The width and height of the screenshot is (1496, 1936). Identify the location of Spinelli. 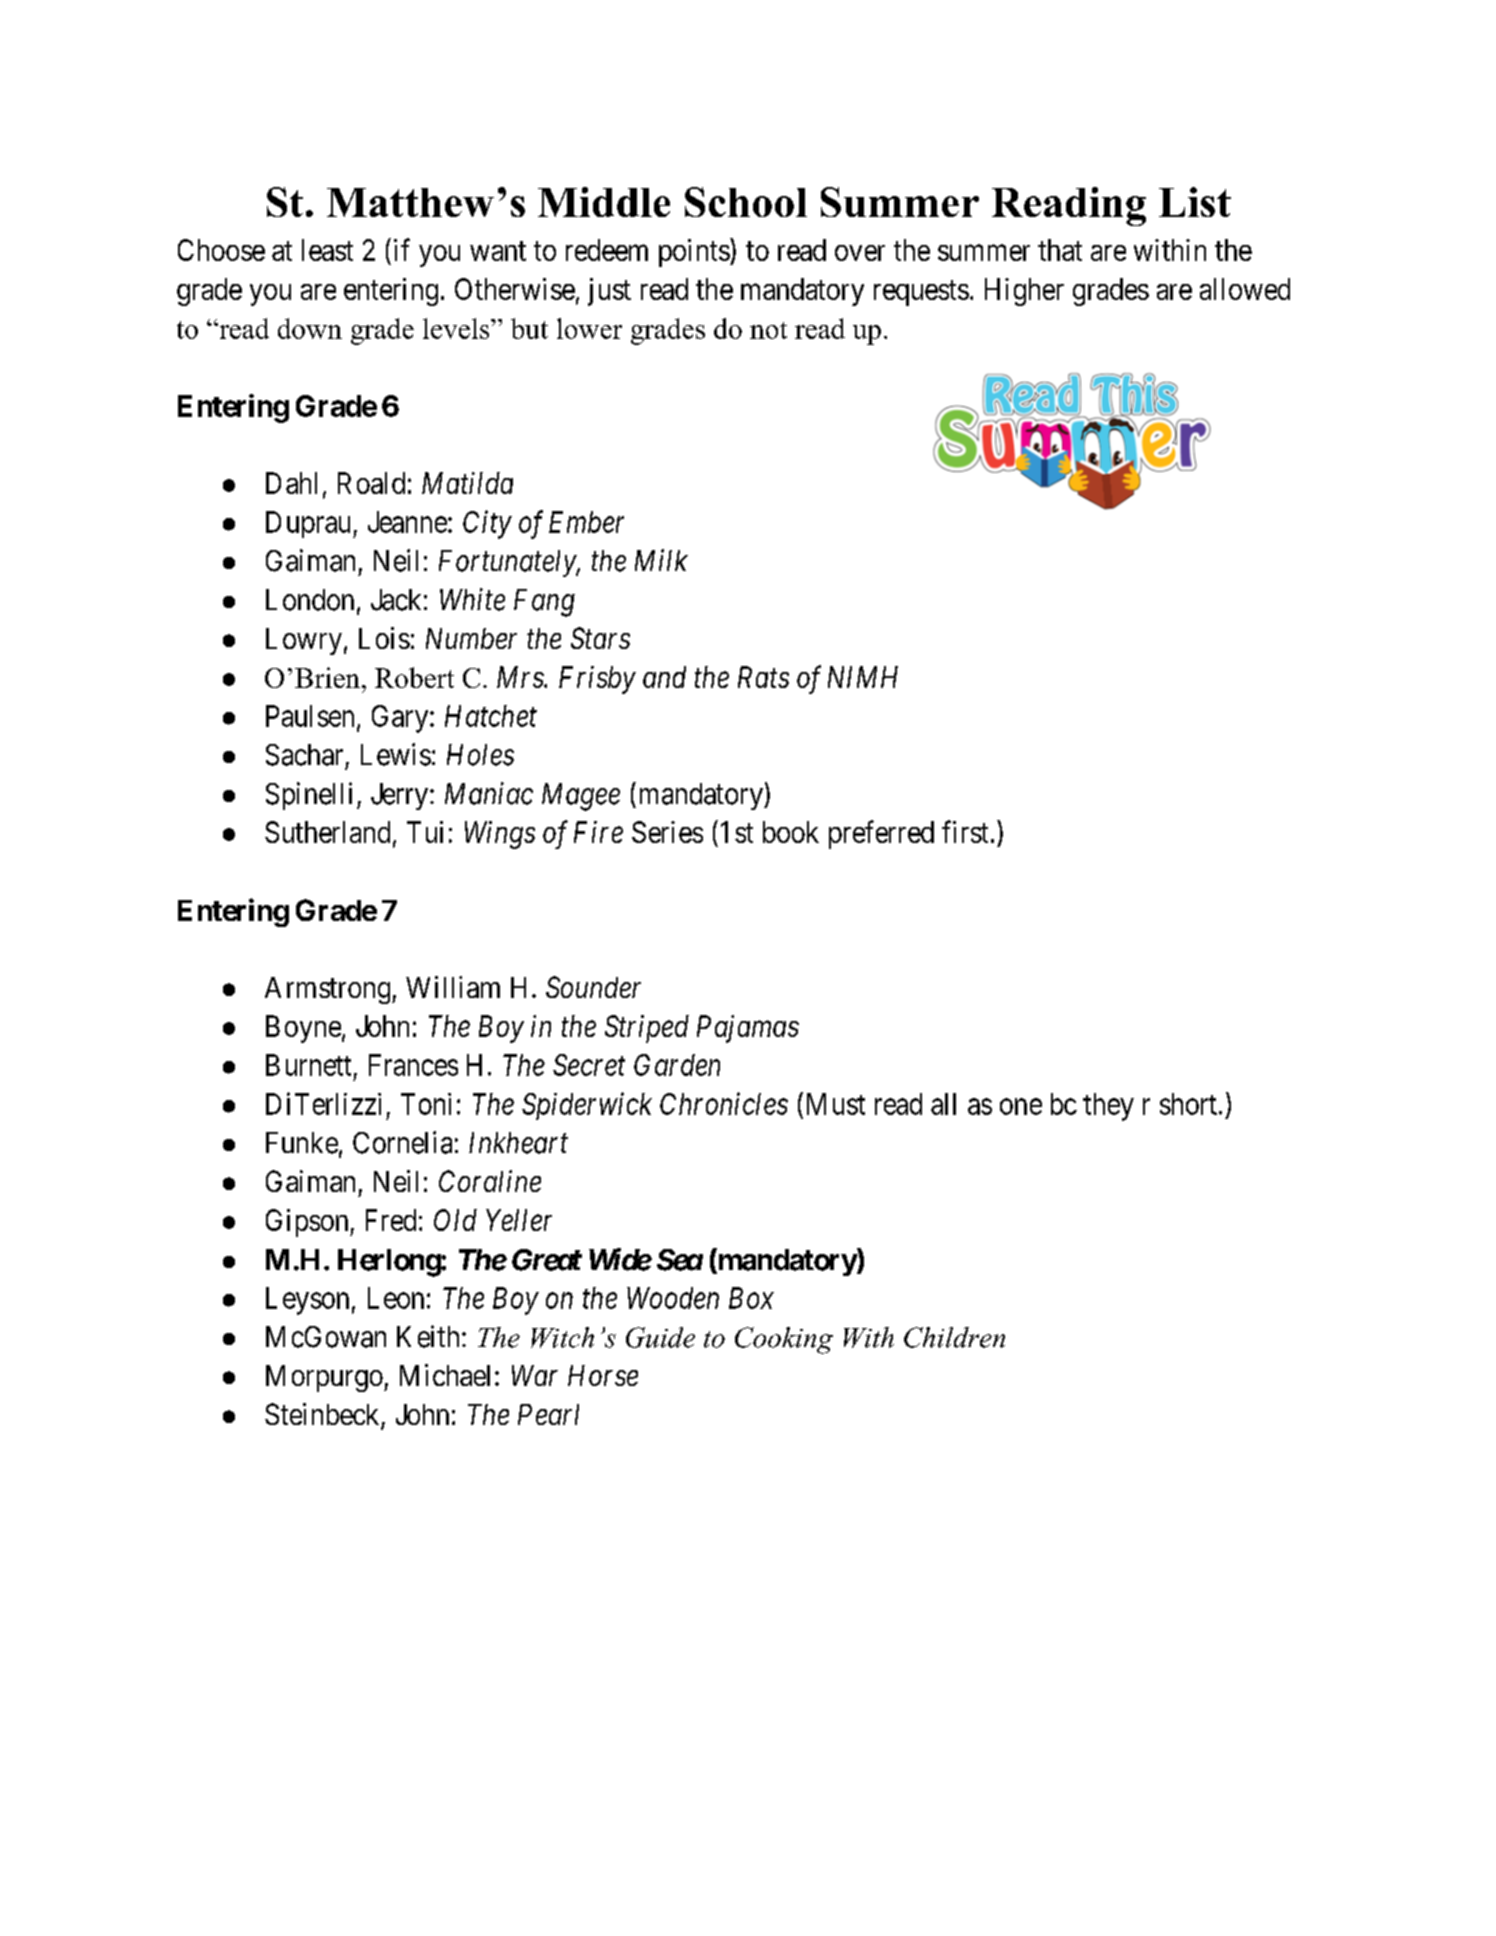
(309, 796).
